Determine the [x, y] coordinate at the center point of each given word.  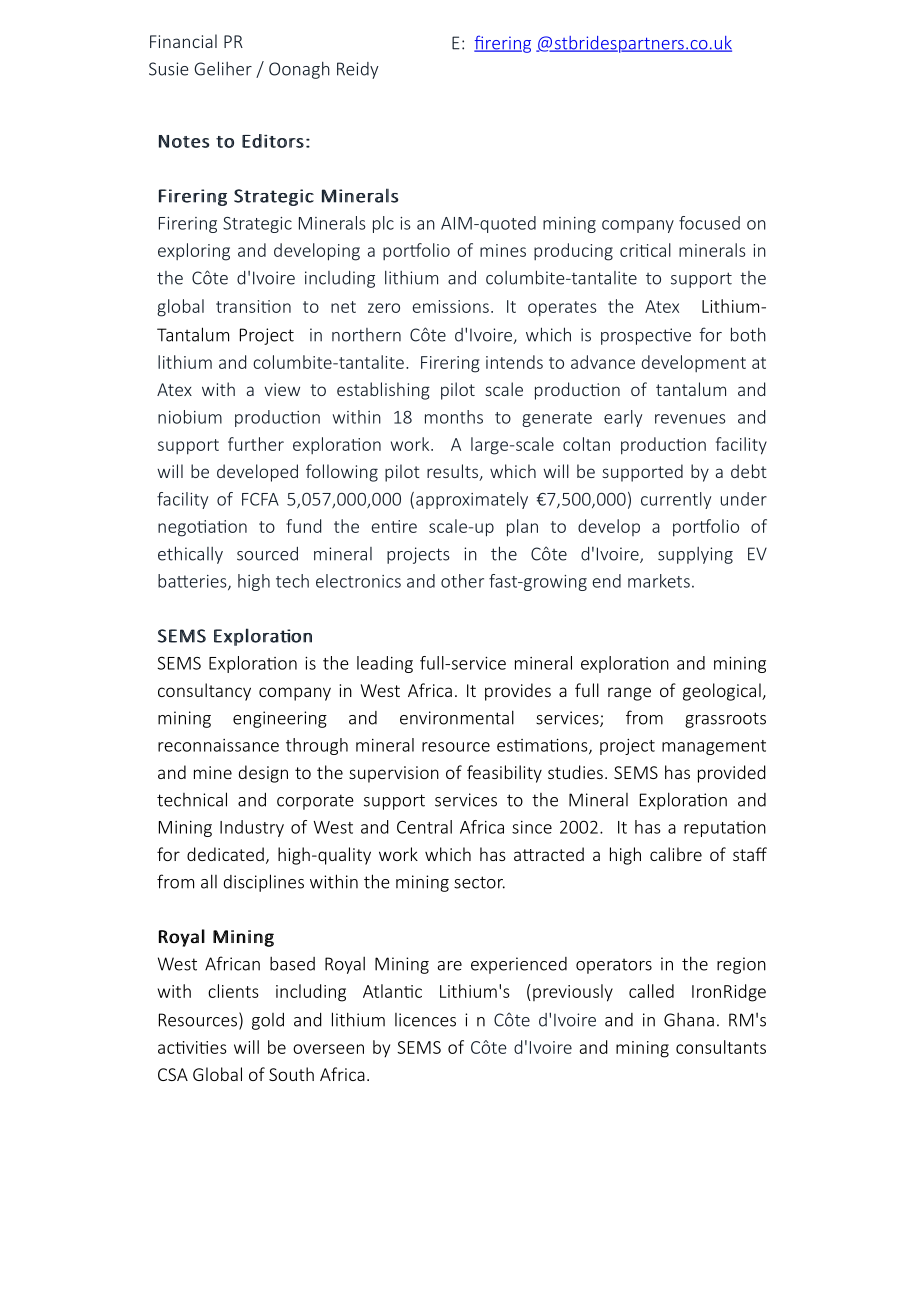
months [454, 417]
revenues [690, 419]
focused [709, 223]
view [282, 389]
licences [425, 1020]
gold [268, 1021]
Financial [183, 41]
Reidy [358, 70]
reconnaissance [218, 745]
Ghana [689, 1019]
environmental [457, 717]
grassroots [725, 720]
